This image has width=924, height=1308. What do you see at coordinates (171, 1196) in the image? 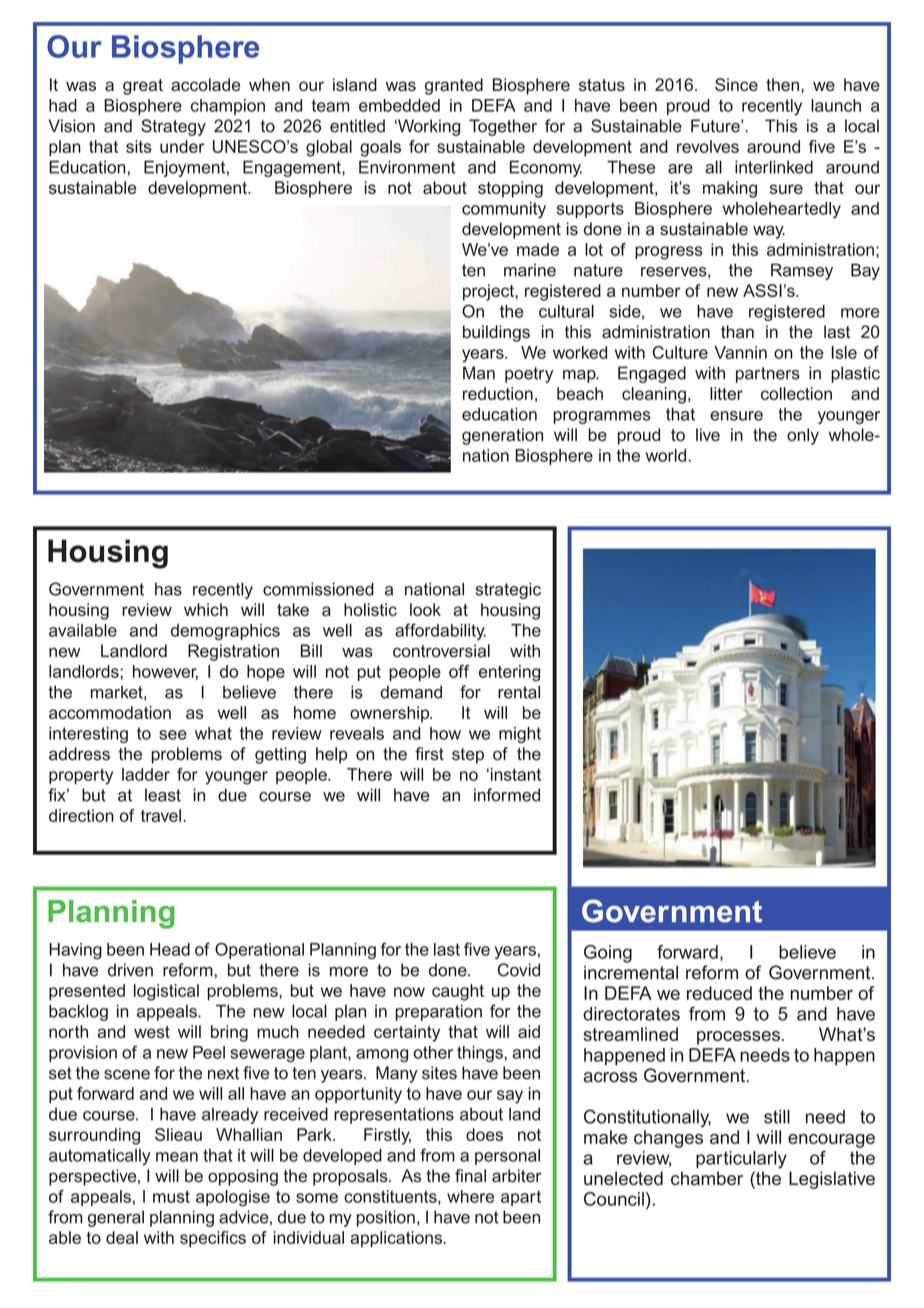
I see `must` at bounding box center [171, 1196].
